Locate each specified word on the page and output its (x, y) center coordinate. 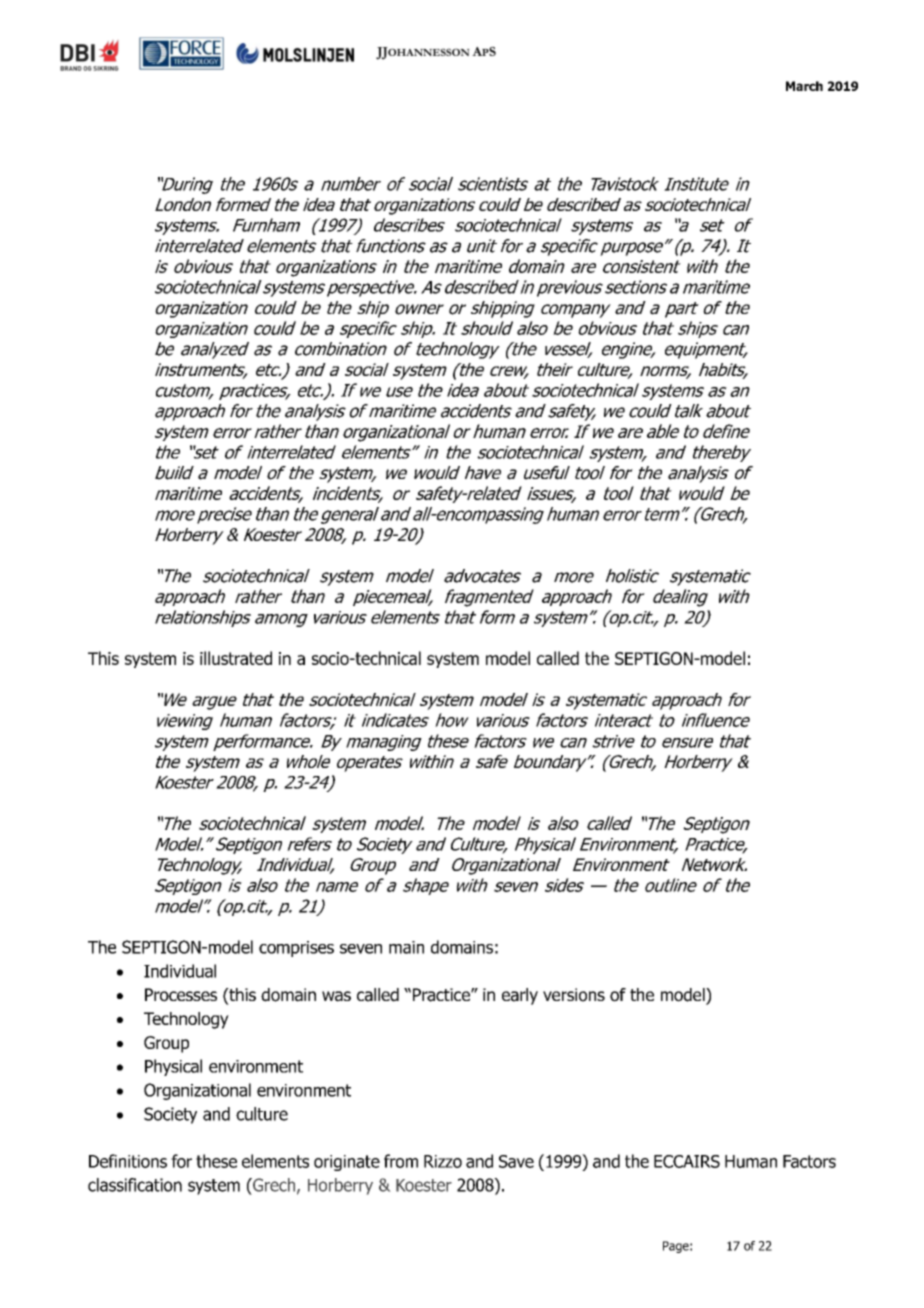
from (401, 1161)
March (804, 86)
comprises (296, 949)
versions (574, 995)
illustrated (236, 658)
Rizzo (443, 1161)
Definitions (128, 1161)
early (520, 996)
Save (516, 1161)
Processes (181, 995)
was (336, 996)
